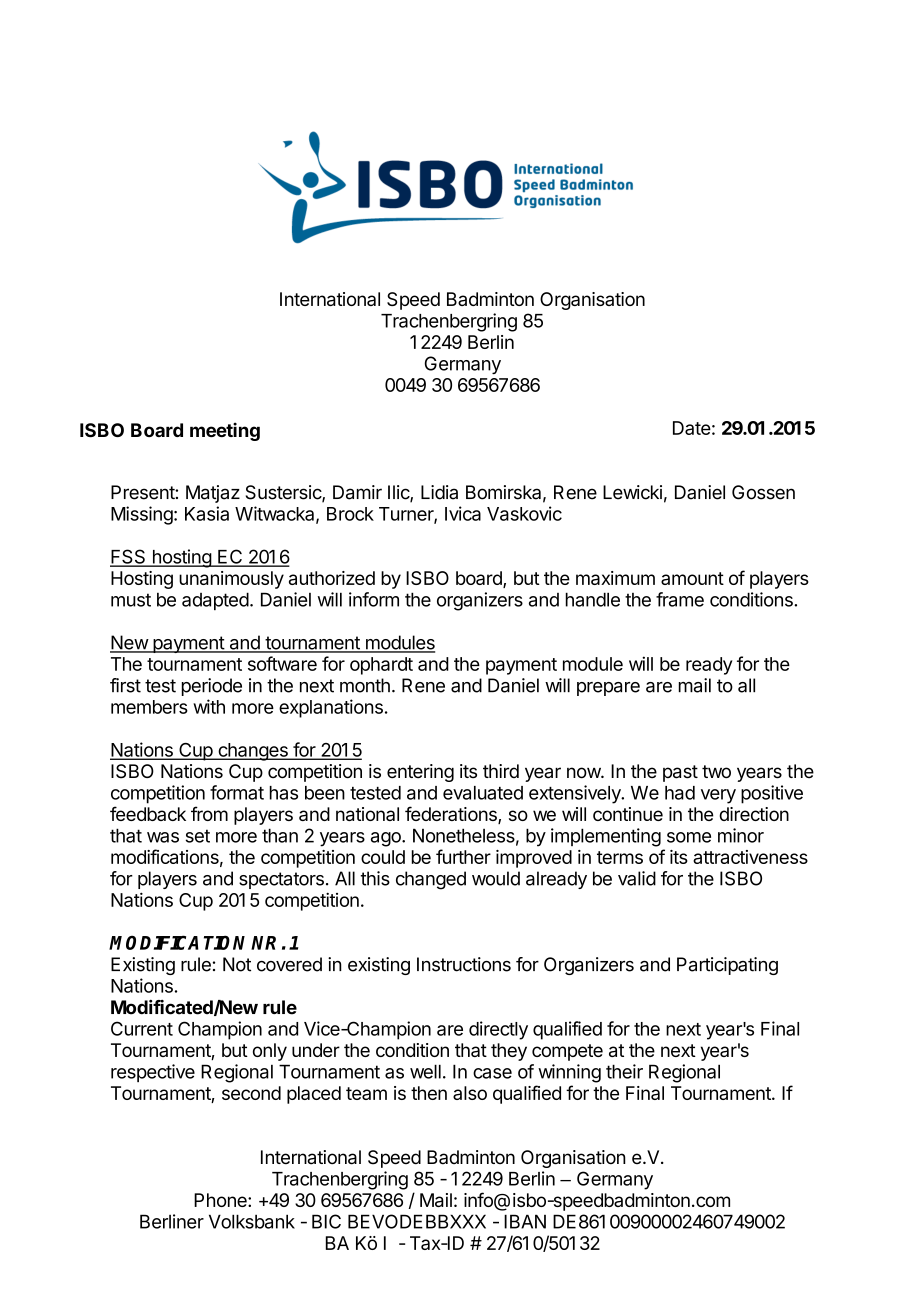 The height and width of the page is (1309, 924). What do you see at coordinates (225, 431) in the page?
I see `meeting` at bounding box center [225, 431].
